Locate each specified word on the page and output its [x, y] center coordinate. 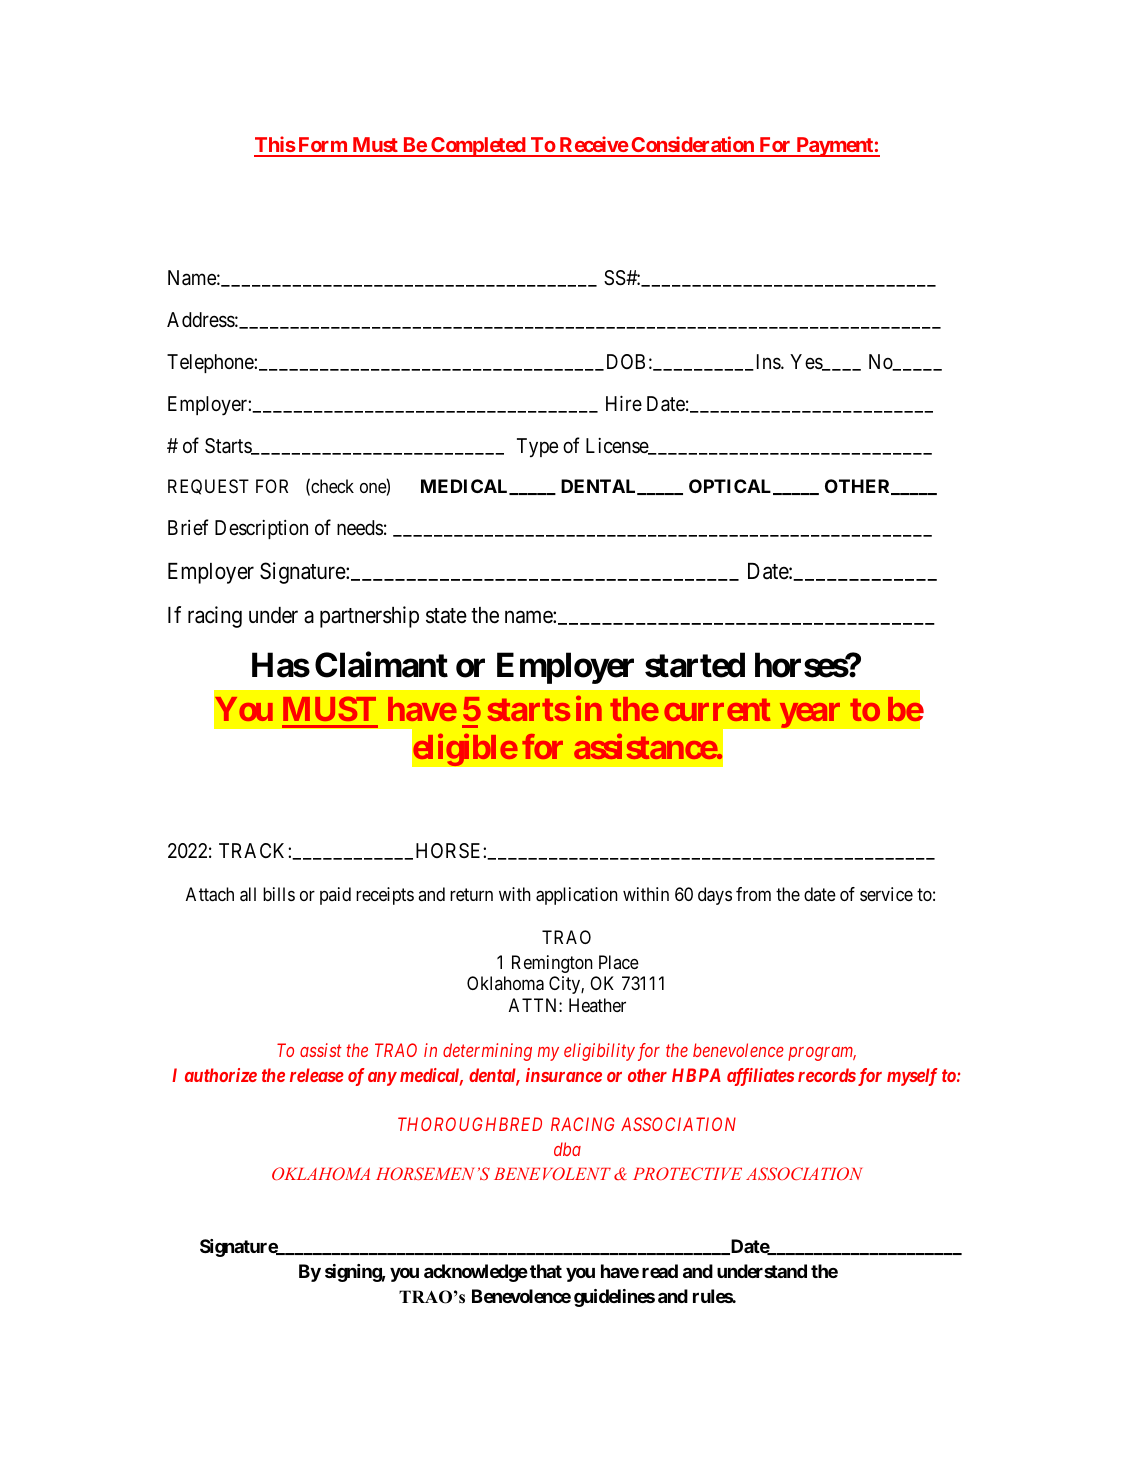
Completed [478, 147]
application [577, 896]
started [695, 665]
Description [261, 529]
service [886, 894]
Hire [624, 403]
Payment [834, 147]
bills [279, 894]
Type [537, 448]
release [317, 1075]
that [546, 1271]
